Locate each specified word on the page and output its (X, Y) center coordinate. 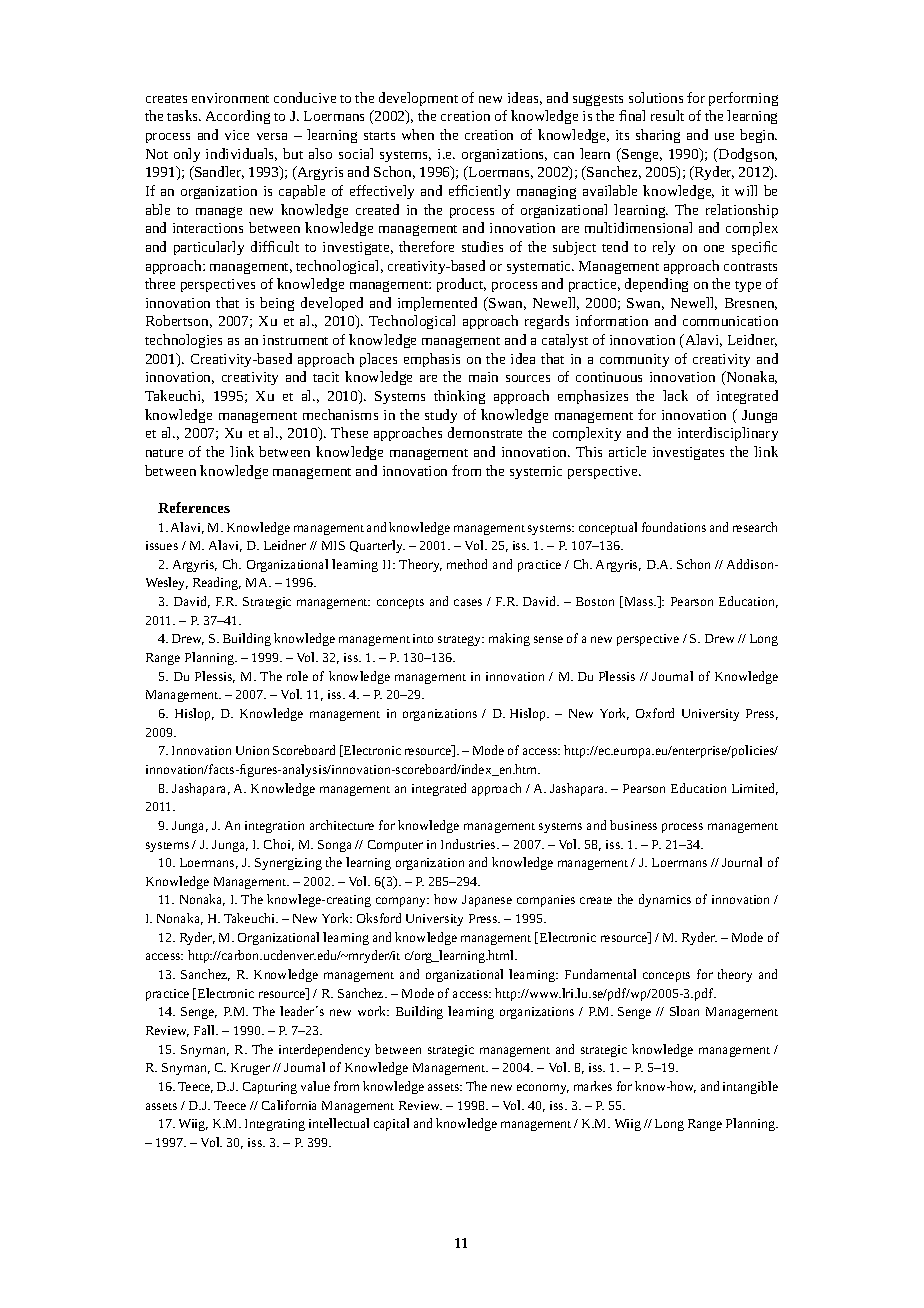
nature (164, 453)
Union (252, 750)
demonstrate (485, 432)
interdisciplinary (728, 434)
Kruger (250, 1069)
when (418, 134)
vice (237, 135)
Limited (755, 789)
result (667, 115)
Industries (469, 844)
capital (391, 1124)
